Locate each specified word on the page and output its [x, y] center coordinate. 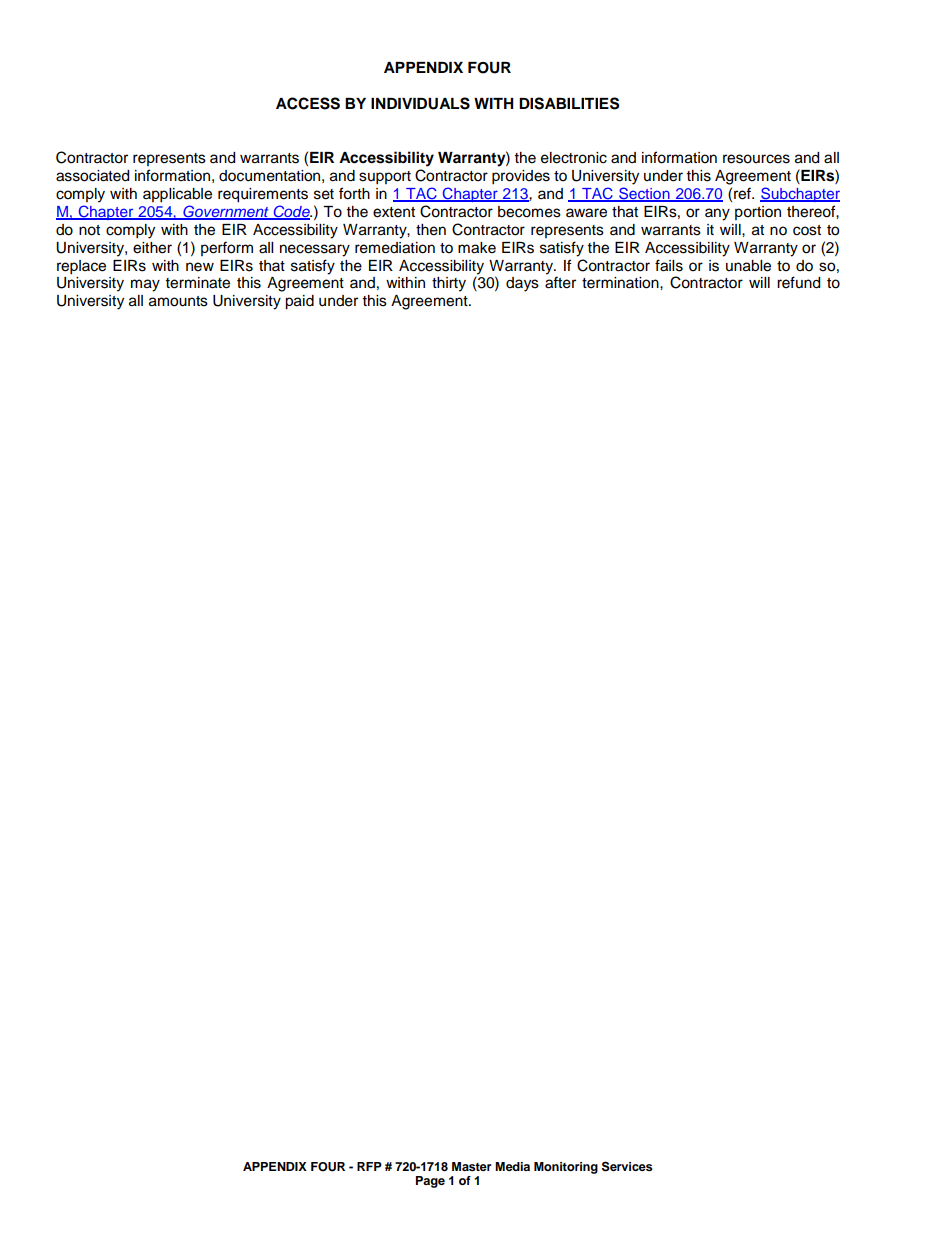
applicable [177, 195]
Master [472, 1166]
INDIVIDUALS [420, 103]
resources [756, 159]
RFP [369, 1166]
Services [627, 1166]
